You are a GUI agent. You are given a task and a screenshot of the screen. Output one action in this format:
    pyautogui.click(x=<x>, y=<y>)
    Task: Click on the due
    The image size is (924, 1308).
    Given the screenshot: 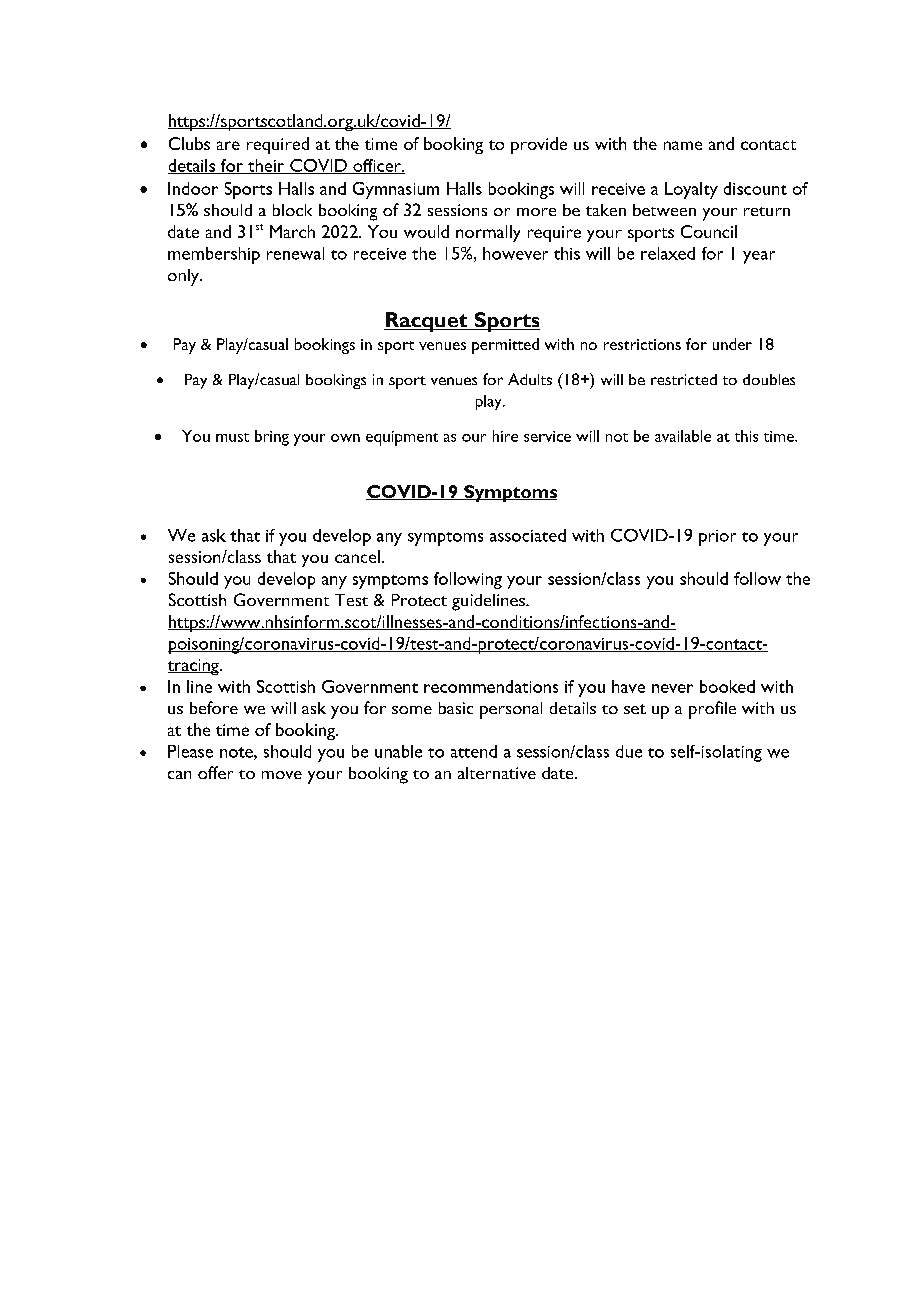 What is the action you would take?
    pyautogui.click(x=629, y=751)
